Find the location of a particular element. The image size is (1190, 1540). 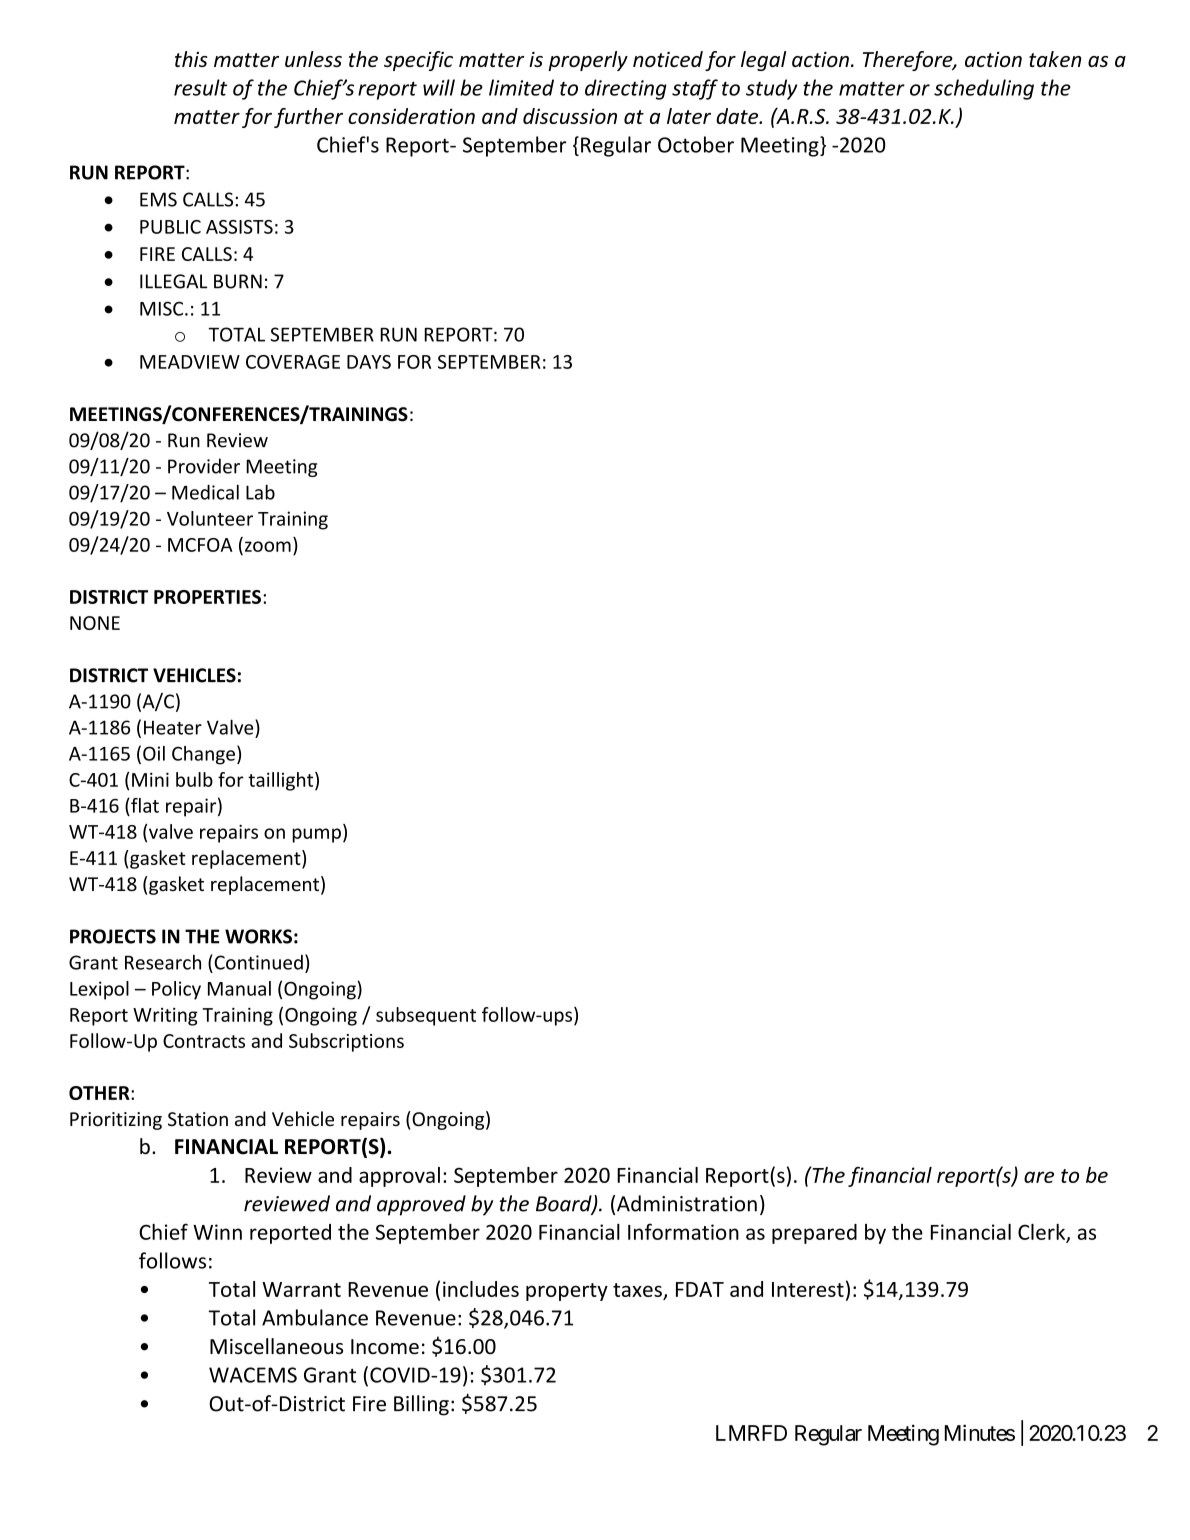

discussion is located at coordinates (570, 116).
